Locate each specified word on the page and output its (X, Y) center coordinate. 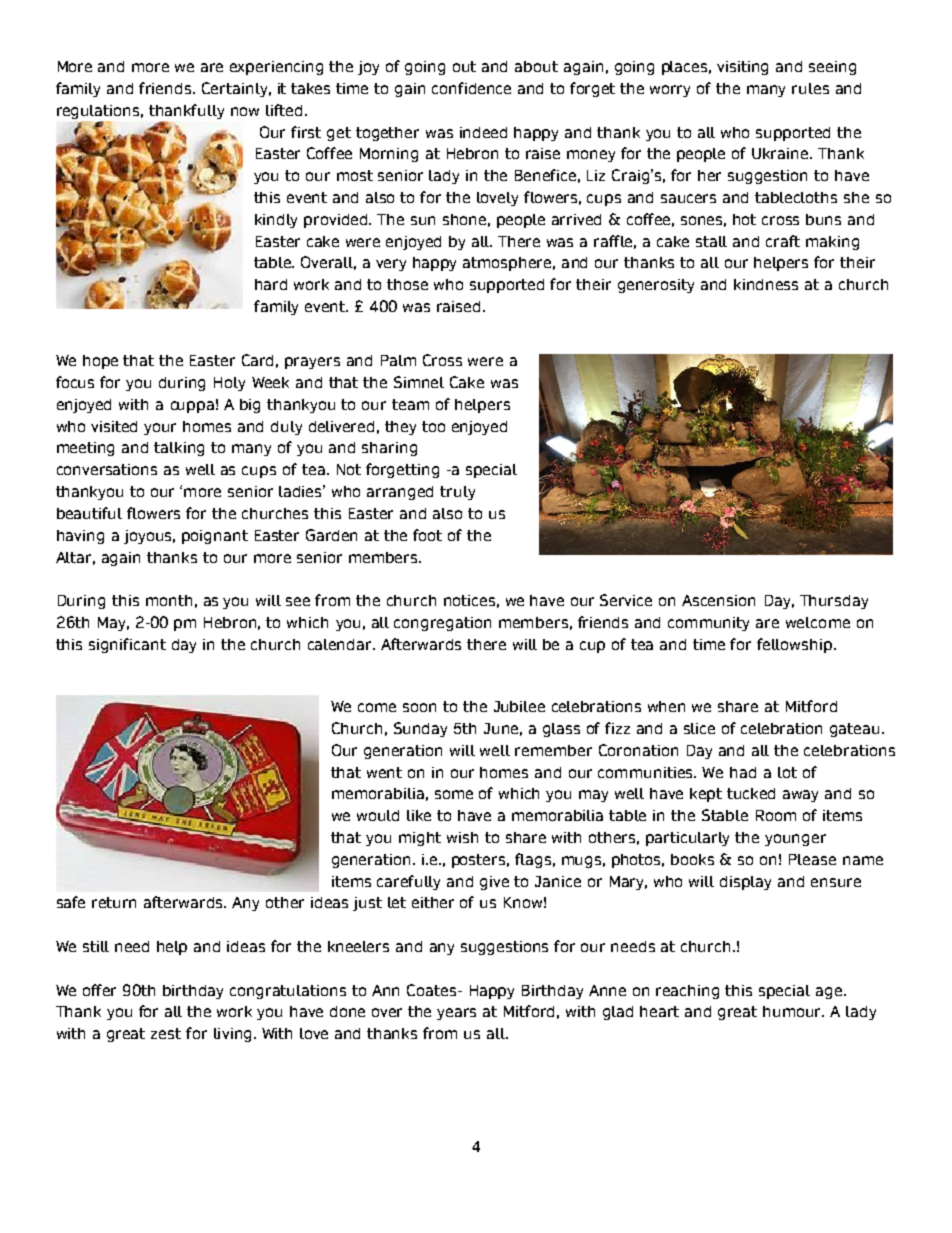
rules (810, 88)
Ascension (718, 600)
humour (793, 1011)
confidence (471, 88)
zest (166, 1033)
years (456, 1014)
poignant (215, 537)
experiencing (276, 68)
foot (427, 535)
